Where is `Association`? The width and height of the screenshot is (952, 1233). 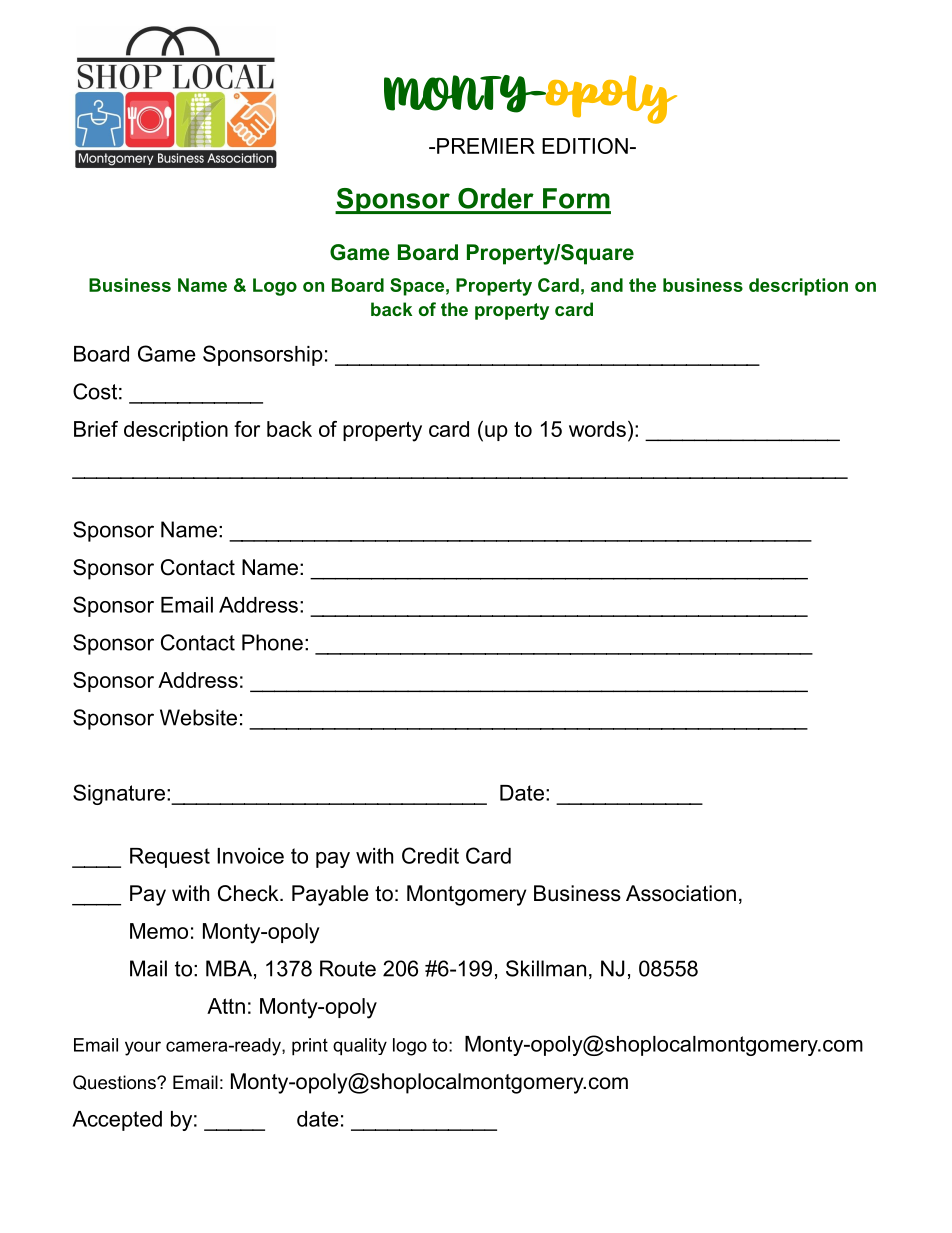 Association is located at coordinates (681, 893).
